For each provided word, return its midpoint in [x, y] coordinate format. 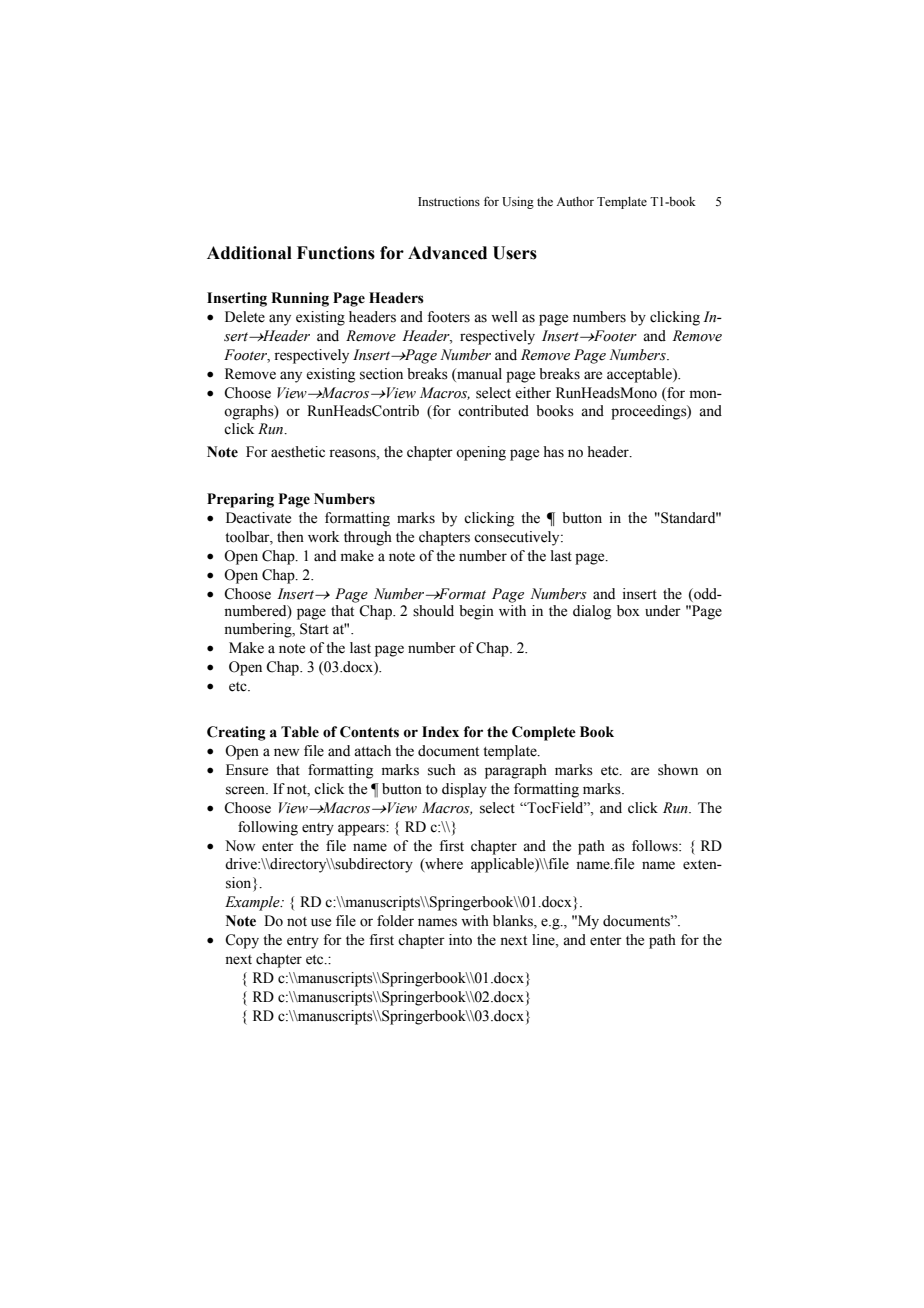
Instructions [449, 201]
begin [476, 612]
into [460, 940]
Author [575, 201]
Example [253, 903]
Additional [249, 253]
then [290, 537]
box [628, 611]
